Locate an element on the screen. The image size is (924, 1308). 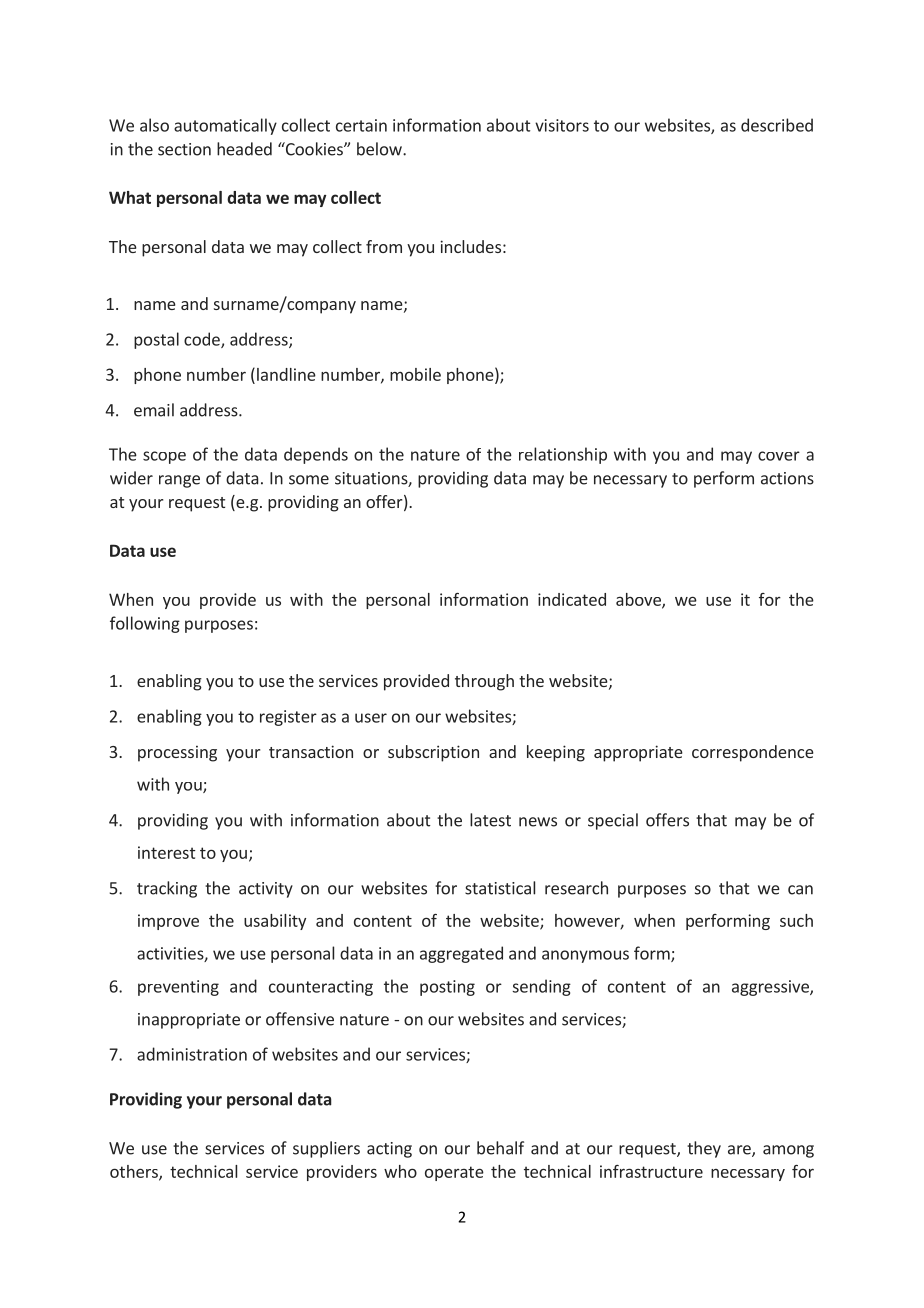
above is located at coordinates (639, 600).
